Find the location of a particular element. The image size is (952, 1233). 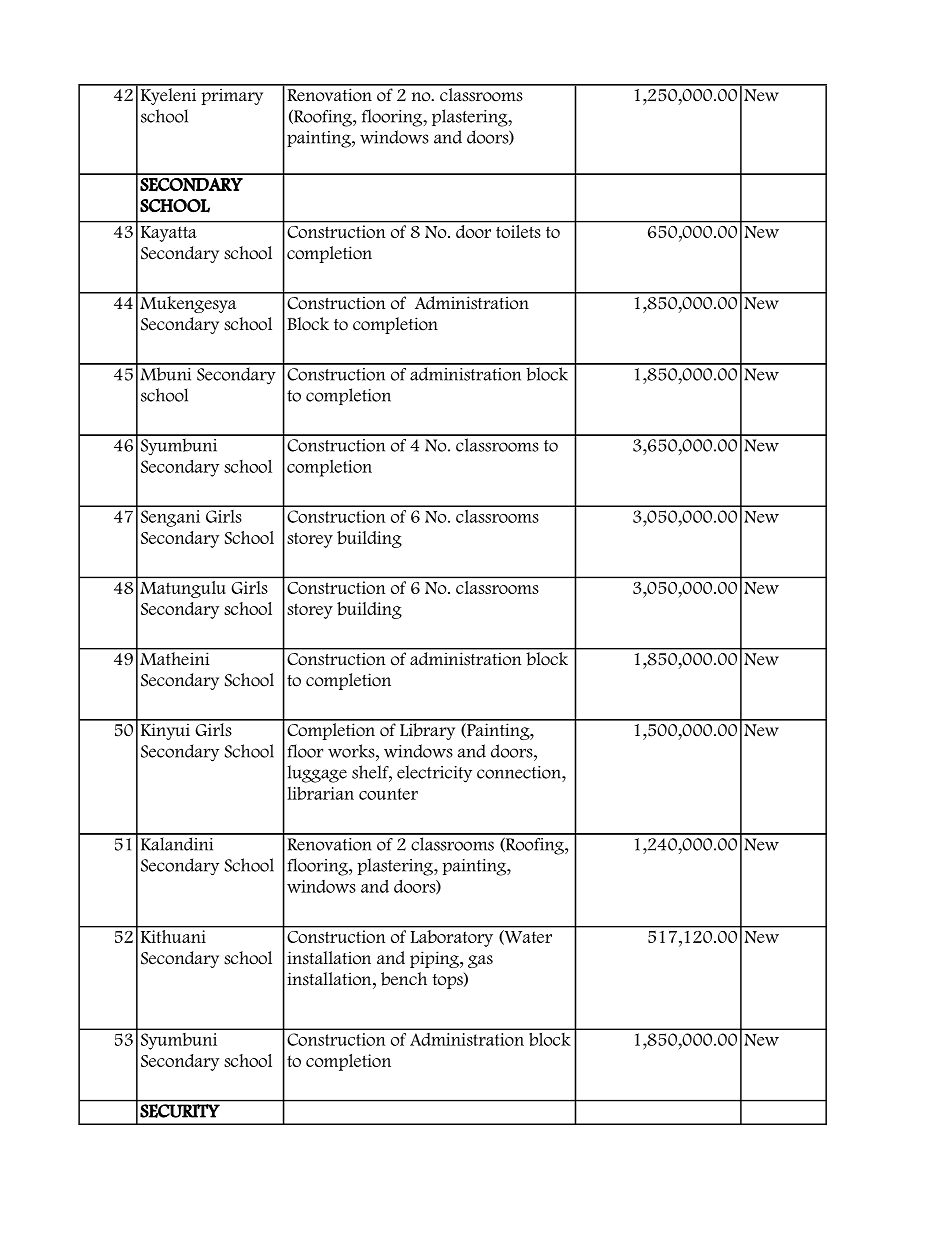

gas is located at coordinates (480, 961).
